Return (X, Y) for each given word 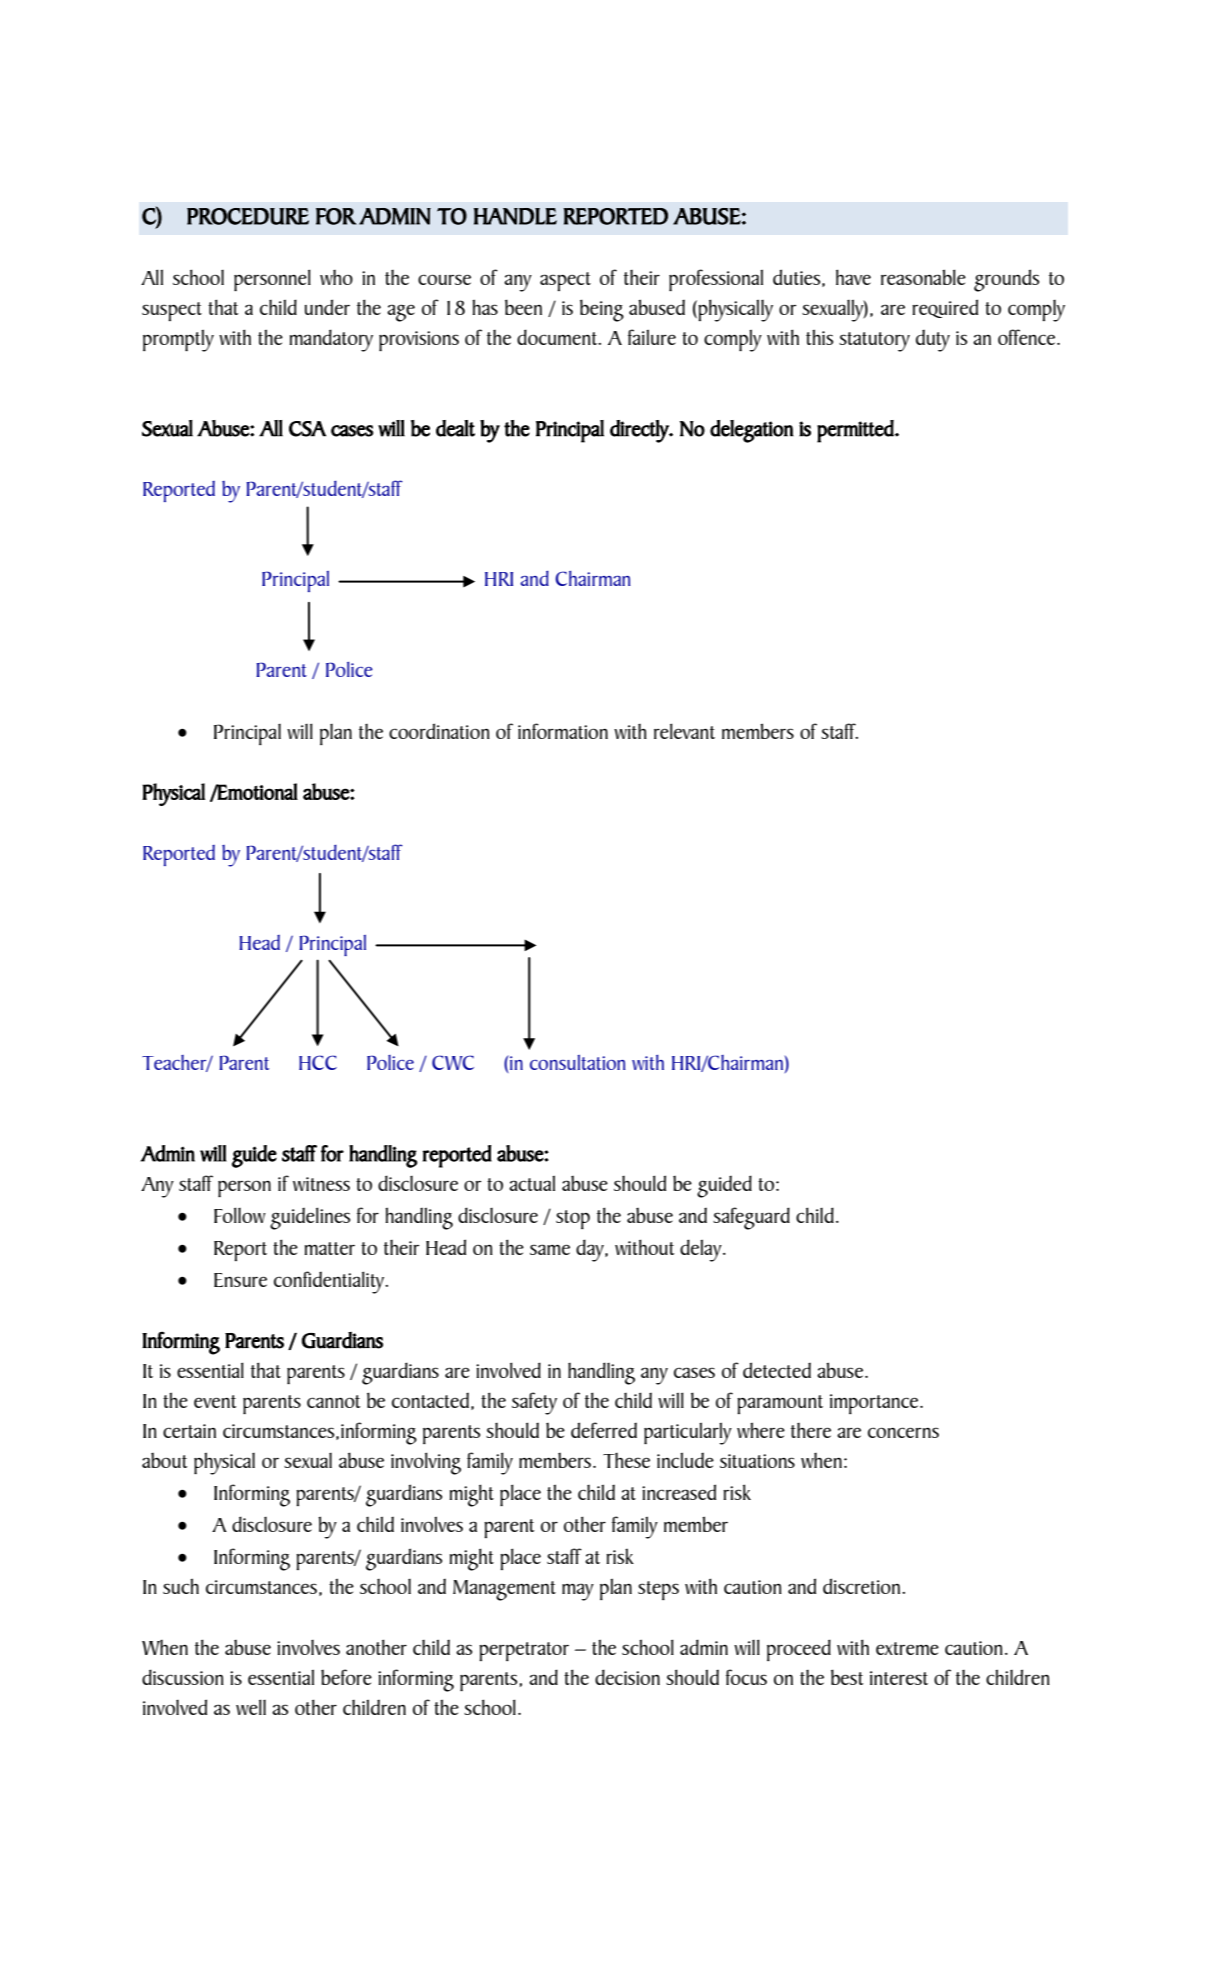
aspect (565, 281)
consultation (578, 1062)
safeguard (751, 1218)
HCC (318, 1062)
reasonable (923, 277)
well (251, 1707)
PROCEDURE (248, 216)
